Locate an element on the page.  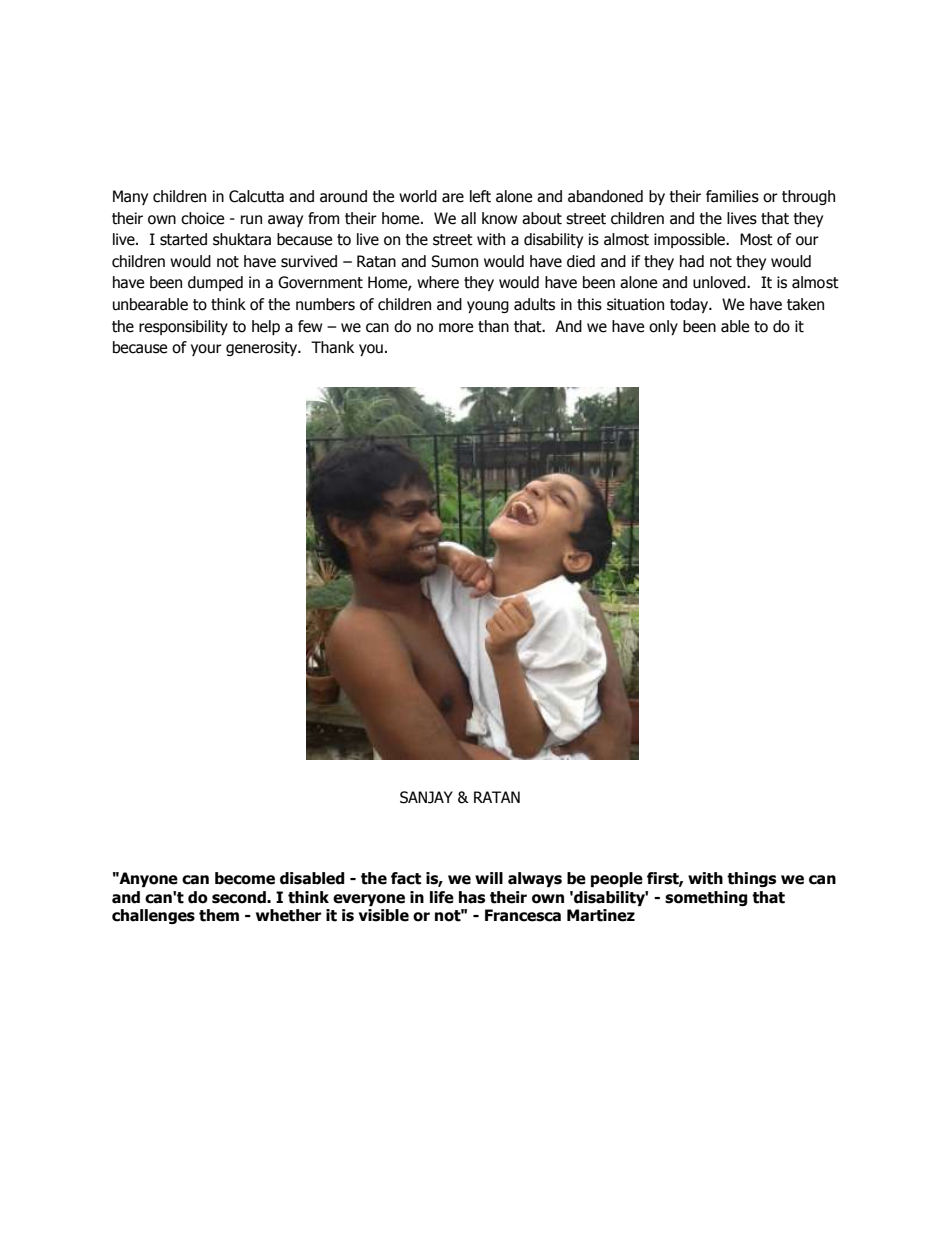
more is located at coordinates (456, 328).
